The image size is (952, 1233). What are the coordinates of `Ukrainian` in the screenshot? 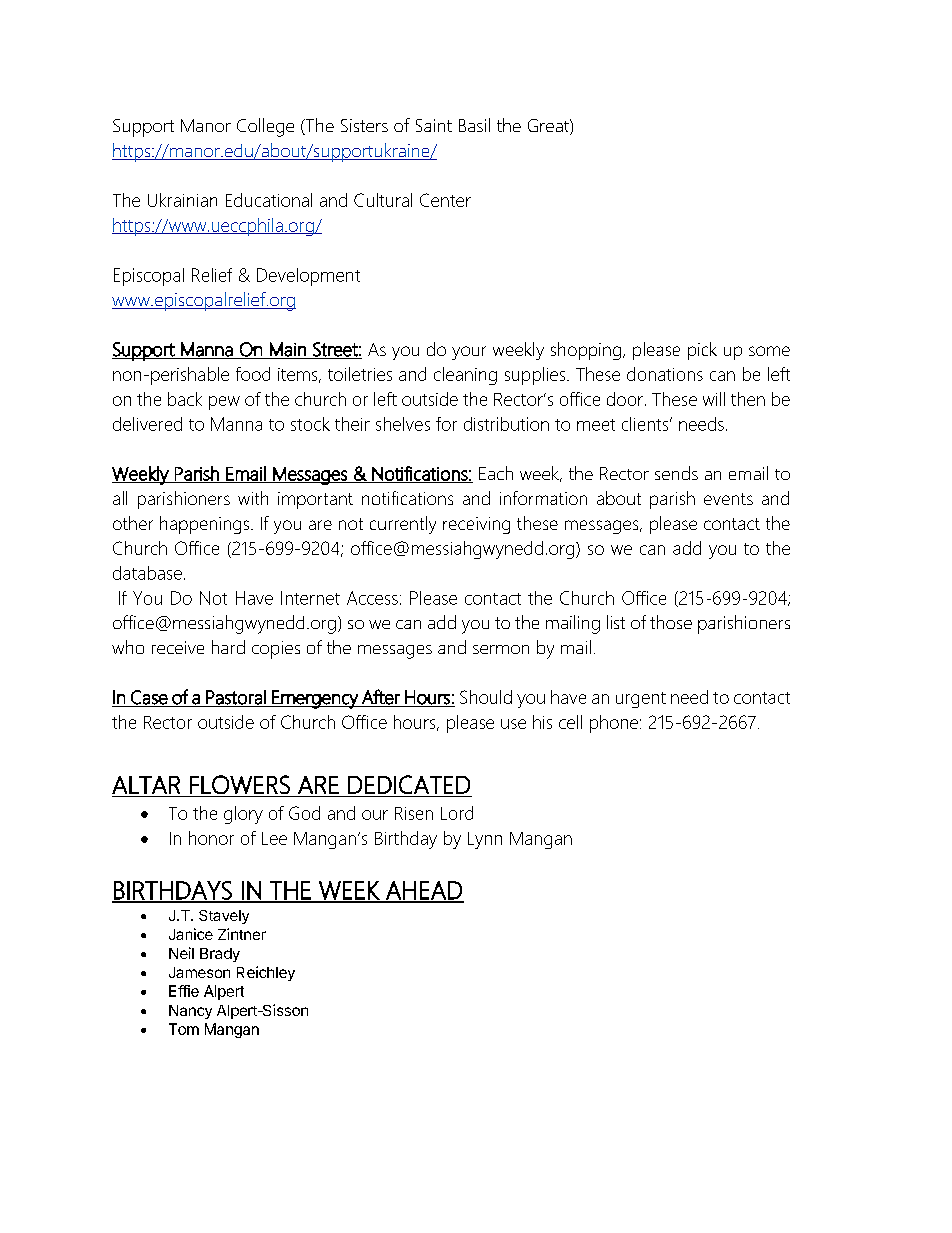 It's located at (182, 200).
